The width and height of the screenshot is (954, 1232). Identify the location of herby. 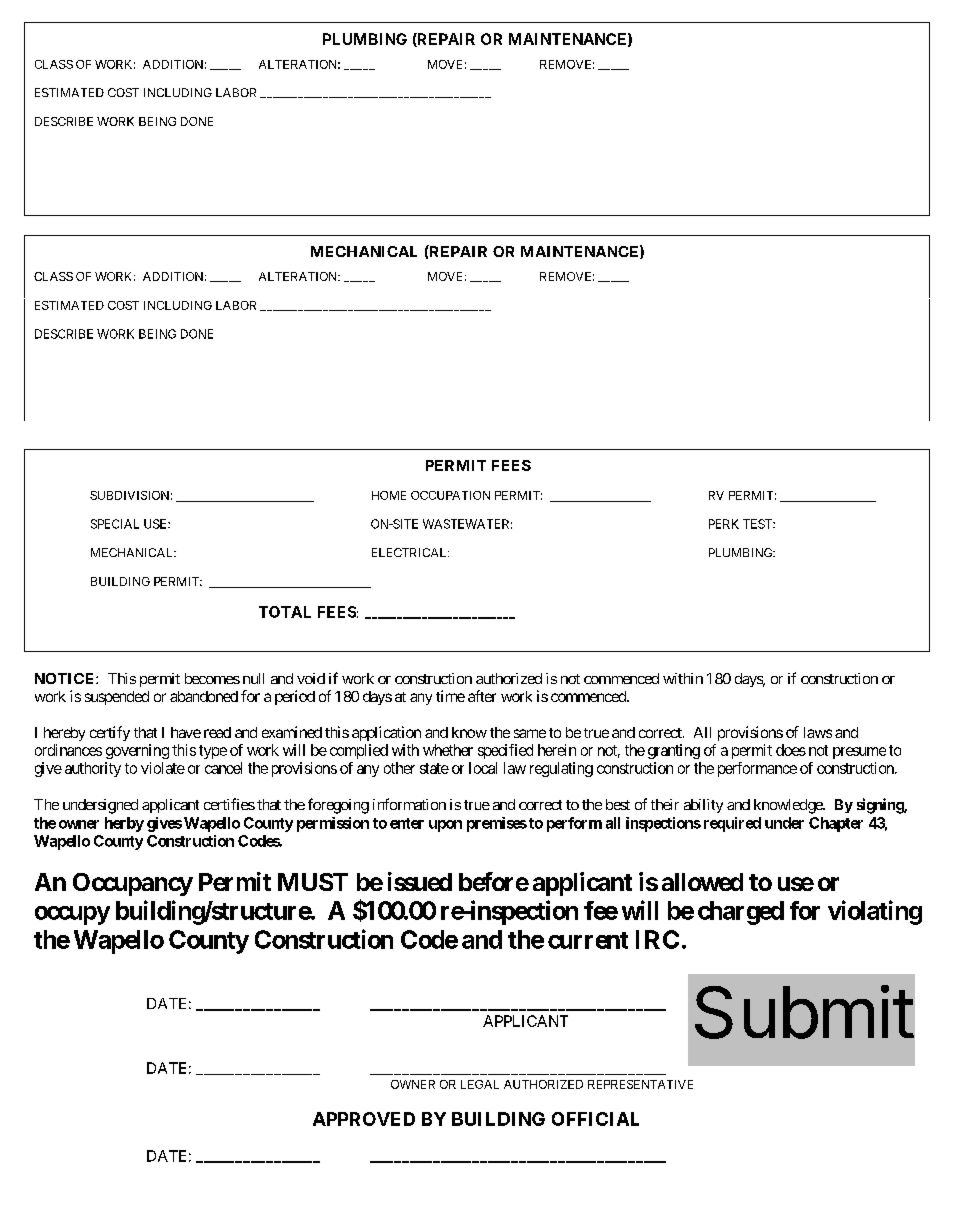
(124, 824).
